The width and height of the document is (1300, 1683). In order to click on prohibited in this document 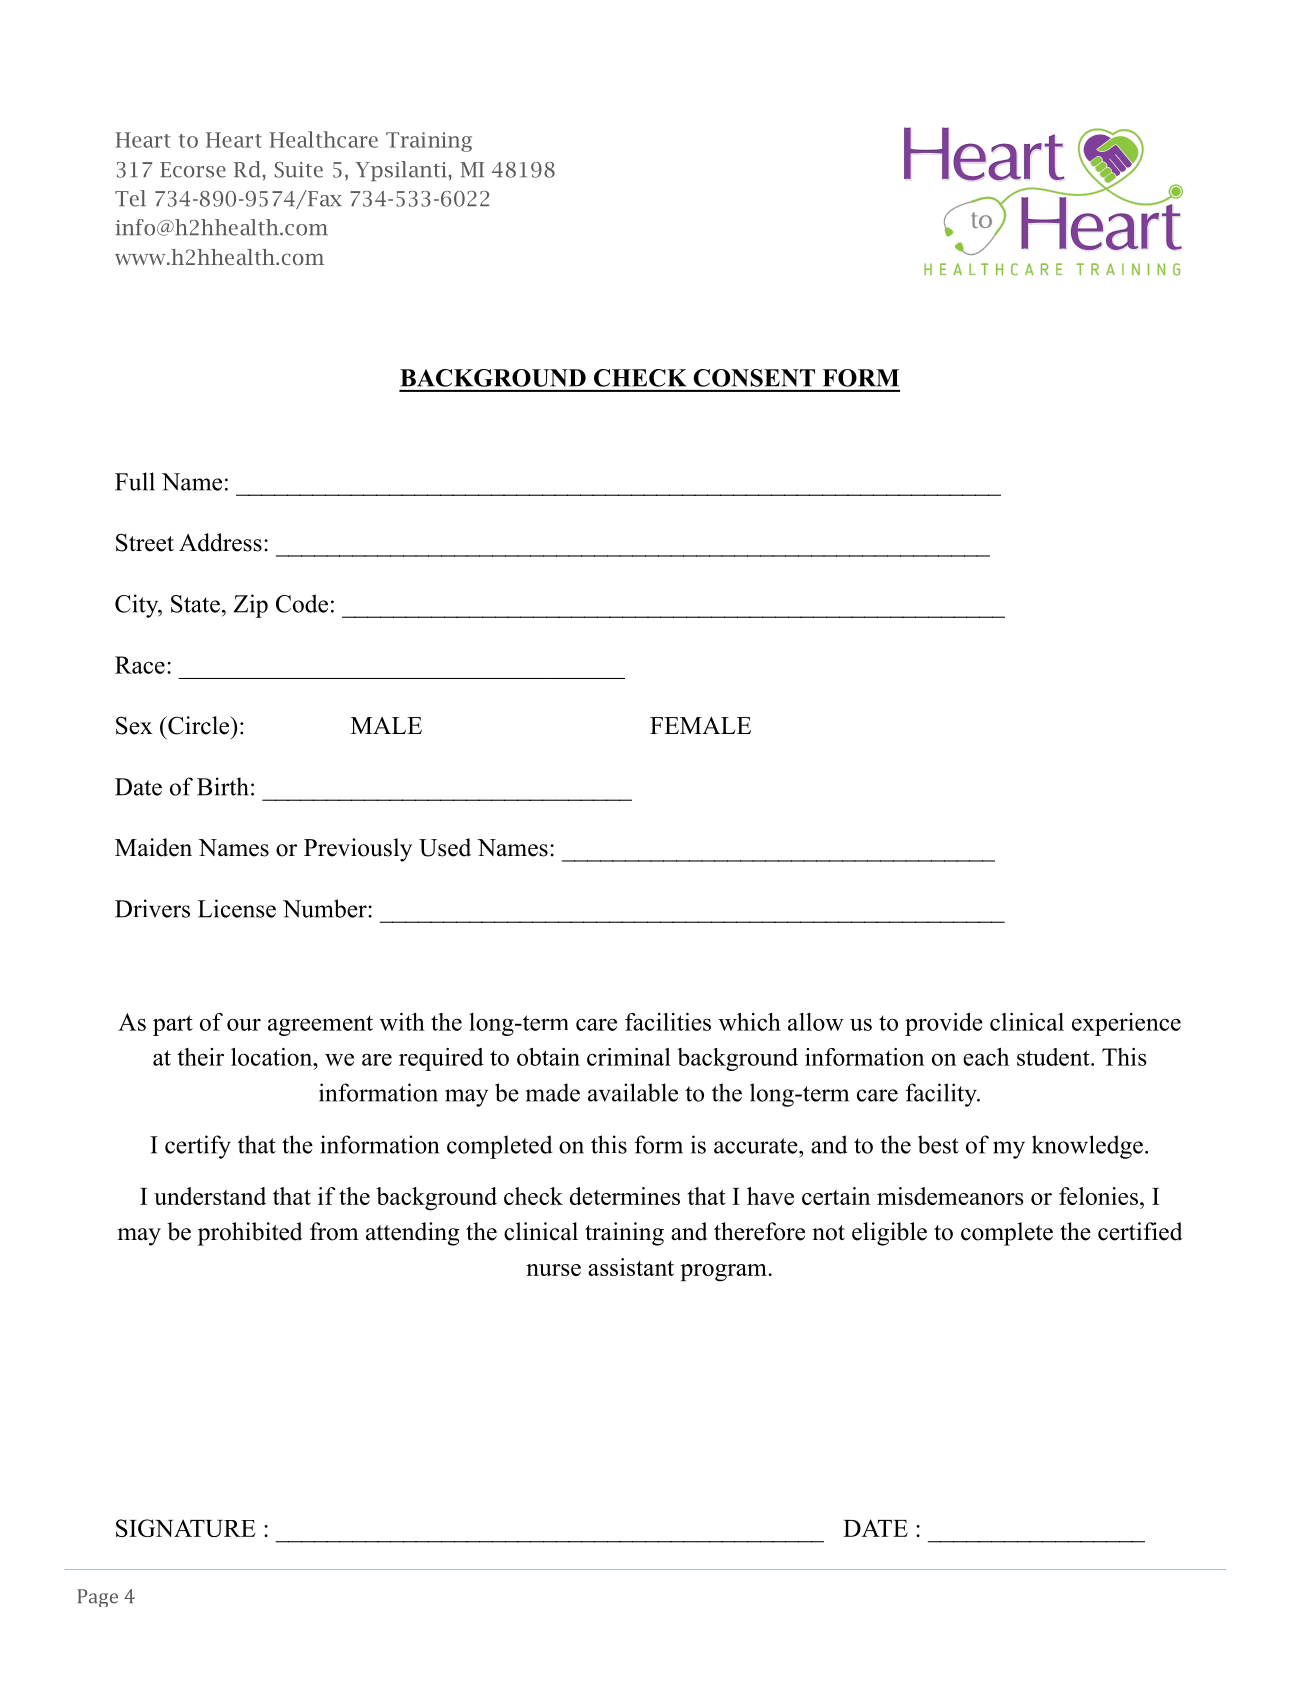, I will do `click(250, 1234)`.
